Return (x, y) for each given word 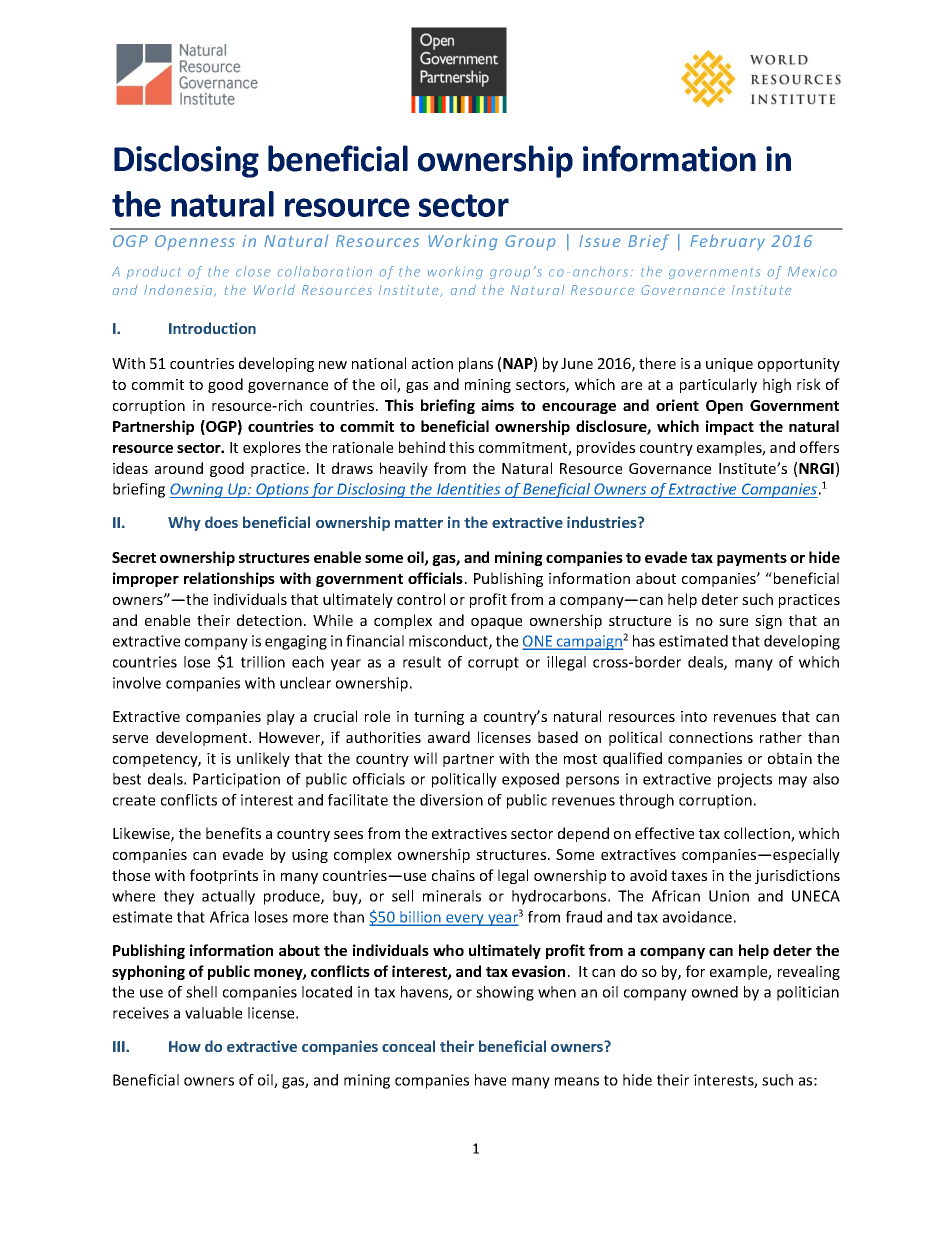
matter (419, 523)
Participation (236, 780)
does (221, 522)
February (727, 242)
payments (752, 559)
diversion (451, 800)
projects (745, 780)
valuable (213, 1013)
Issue (600, 241)
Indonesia (179, 291)
